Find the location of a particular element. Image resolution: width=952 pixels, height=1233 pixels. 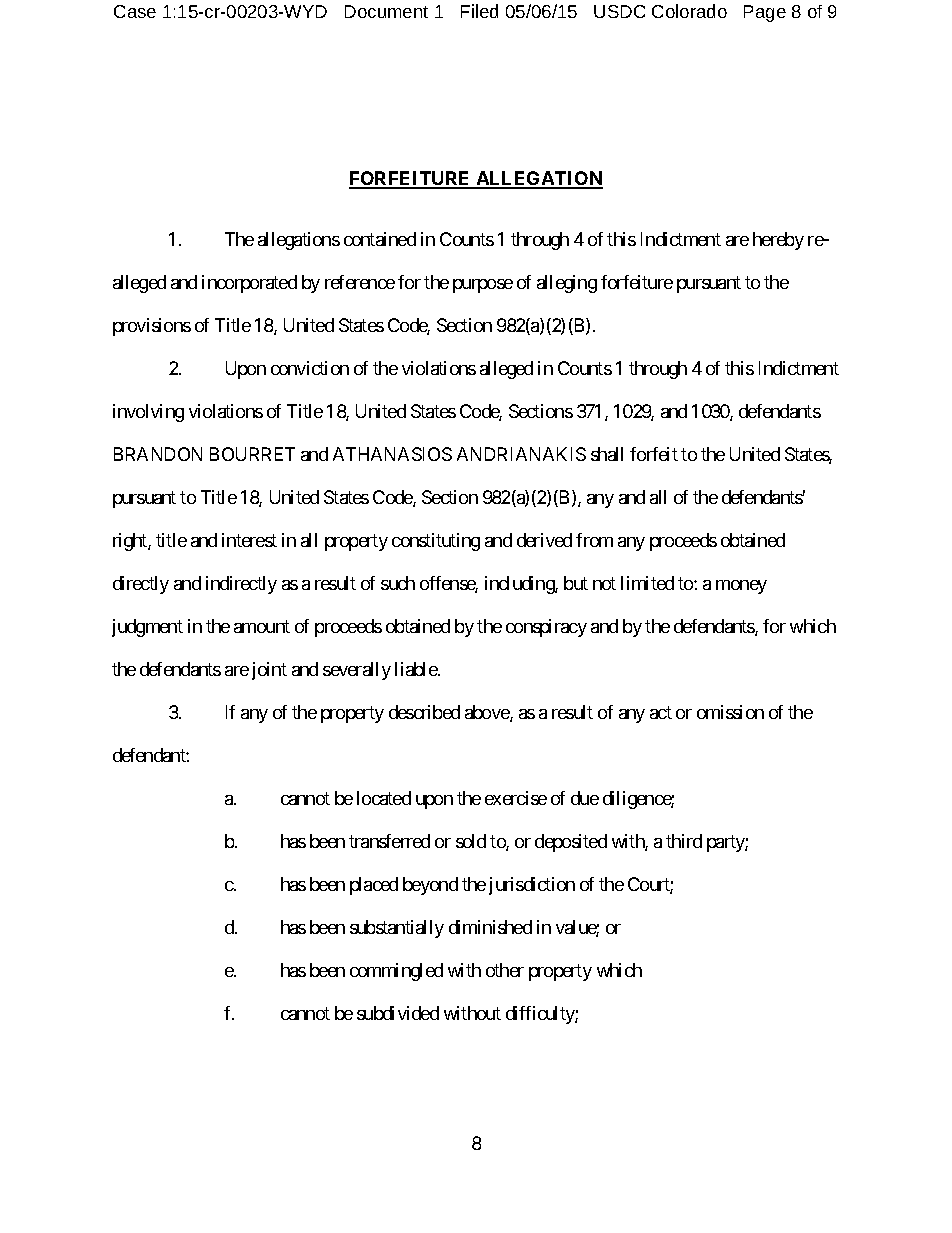

such is located at coordinates (398, 583).
